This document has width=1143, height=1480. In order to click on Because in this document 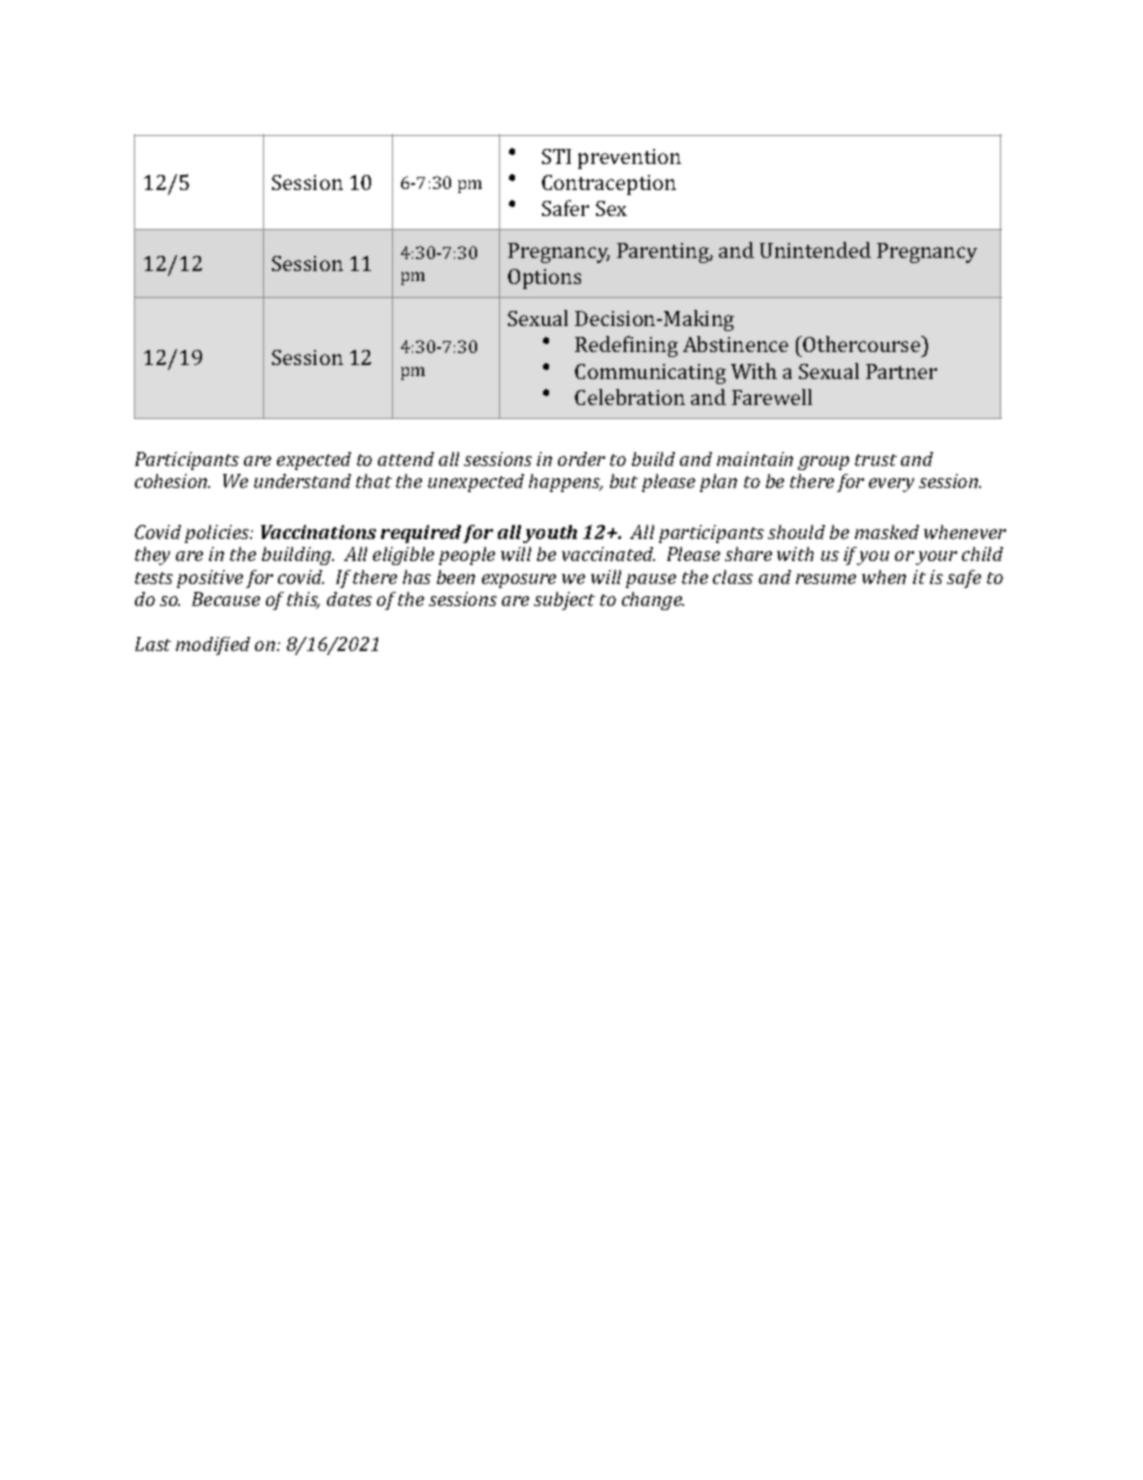, I will do `click(226, 599)`.
